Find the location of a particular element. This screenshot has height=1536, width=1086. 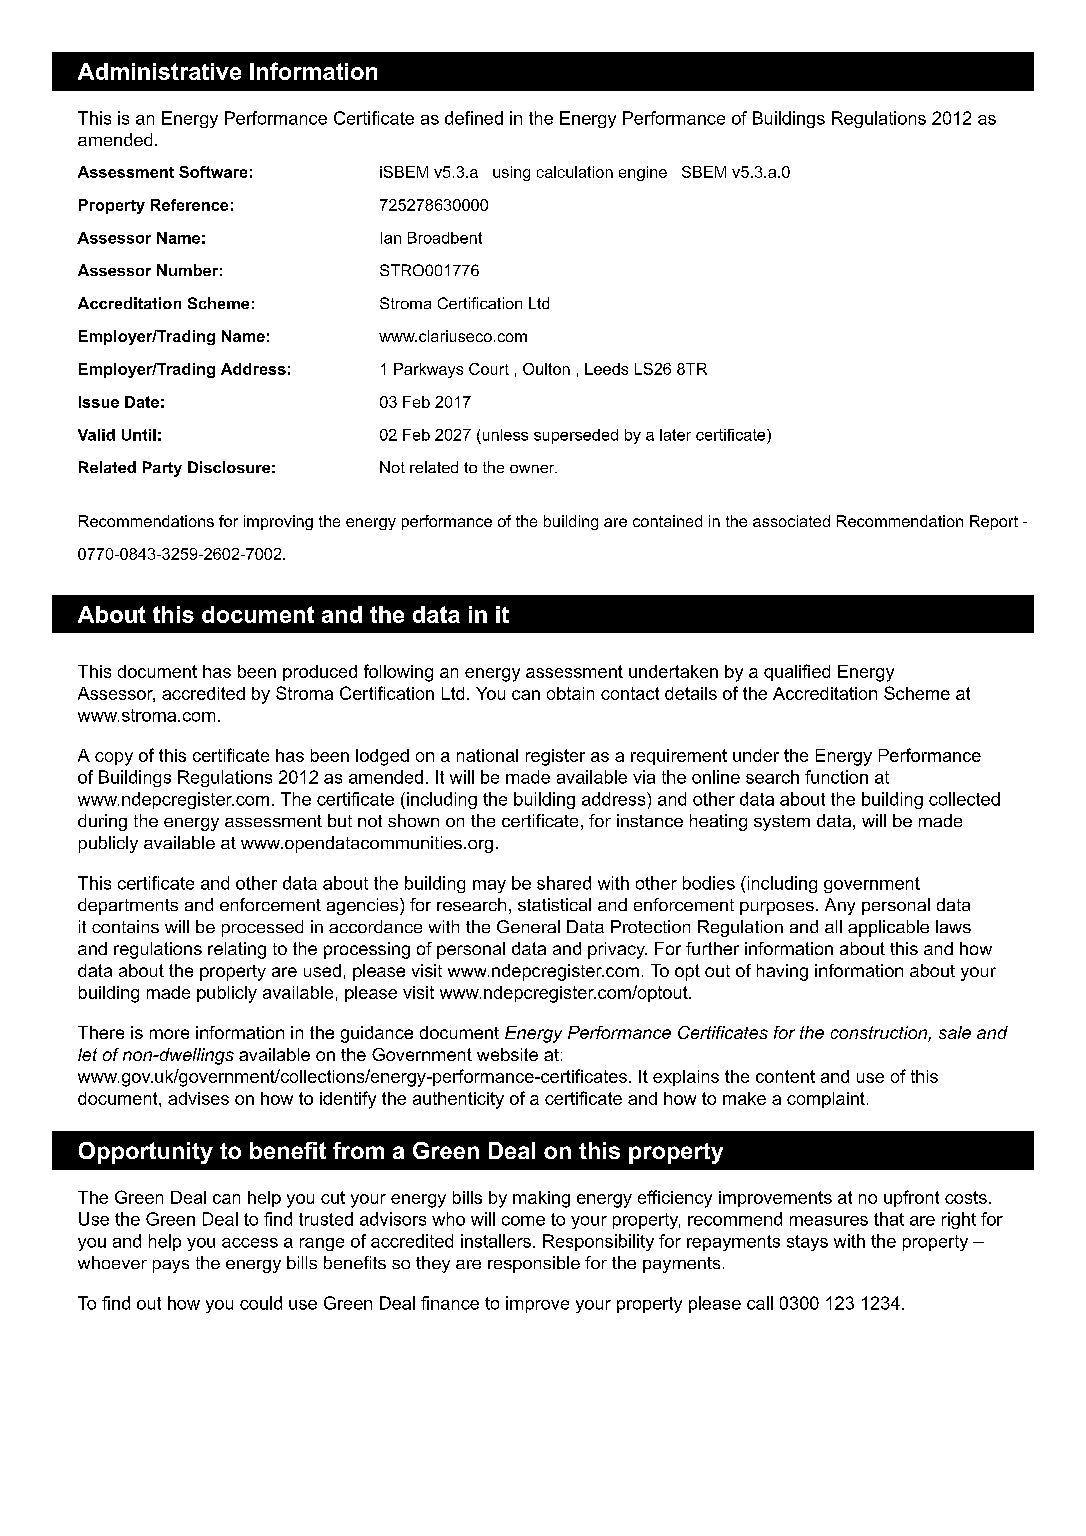

responsible is located at coordinates (534, 1264).
